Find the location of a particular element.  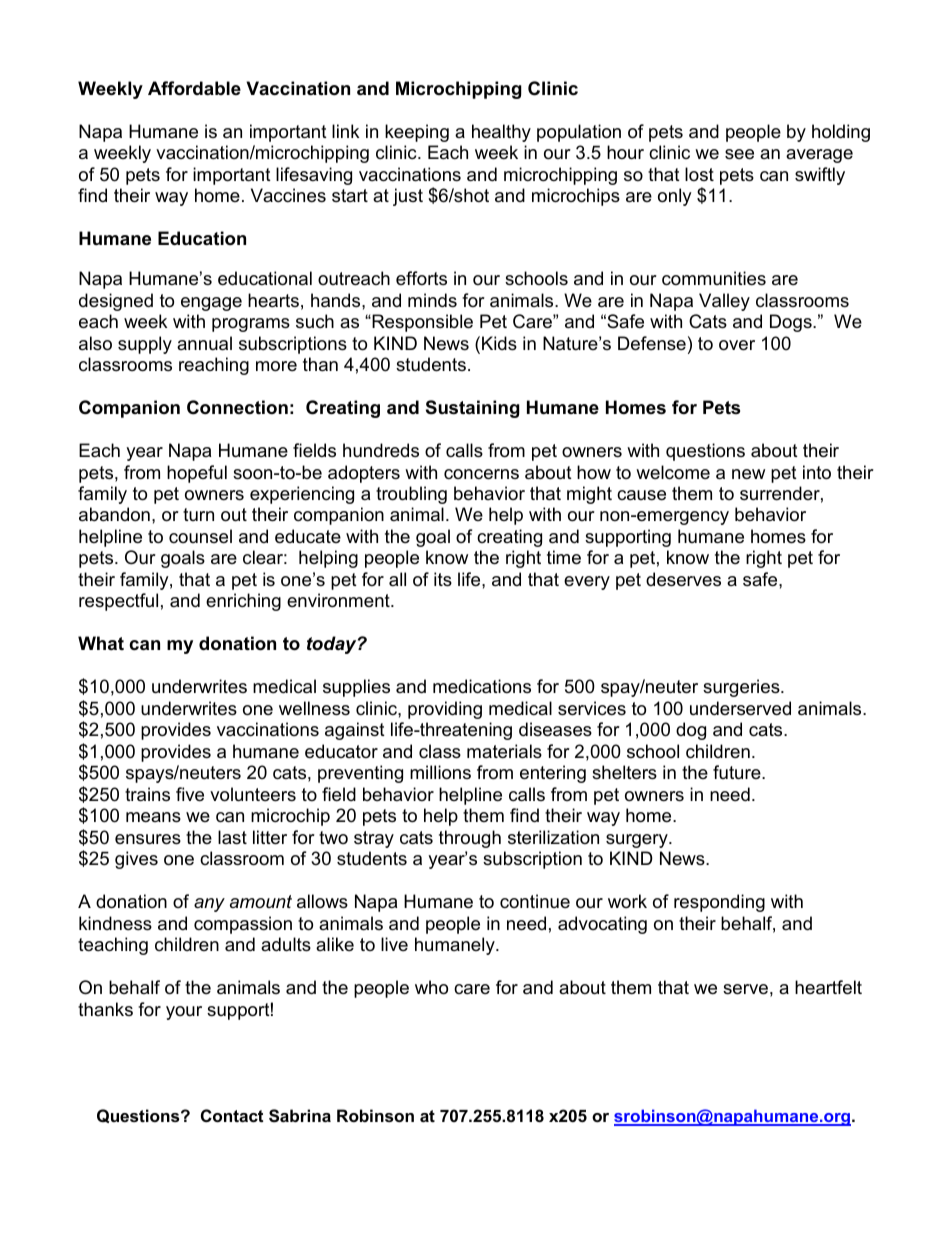

Affordable is located at coordinates (194, 88).
